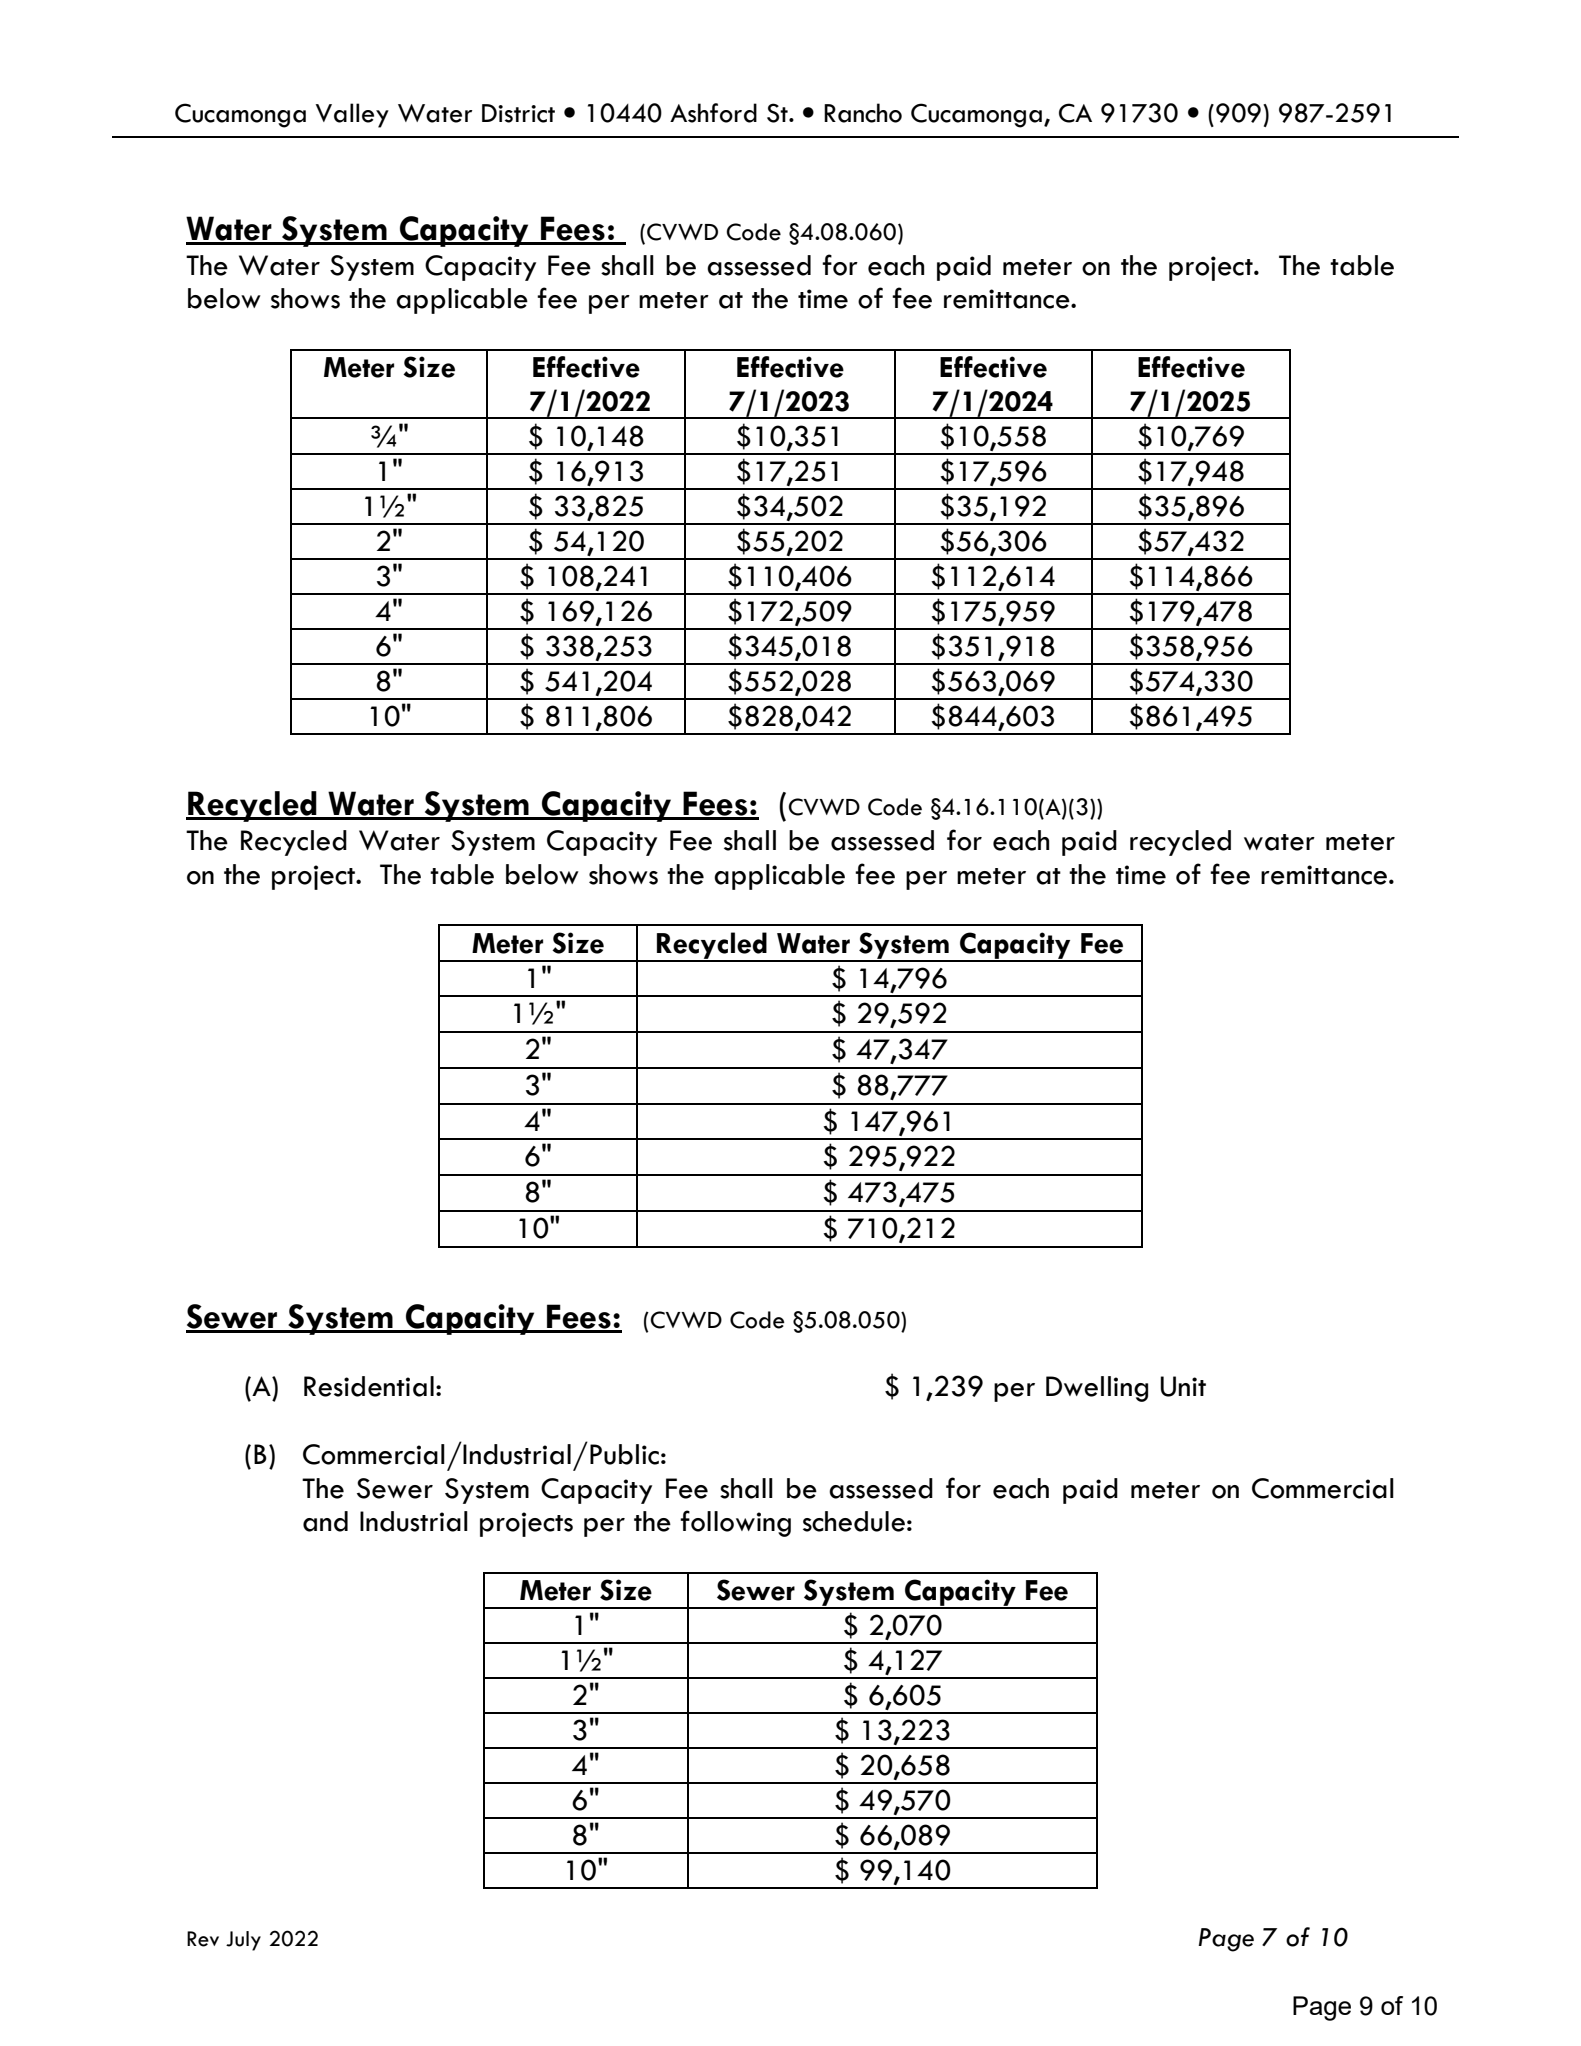 The height and width of the document is (2046, 1581). What do you see at coordinates (243, 1941) in the document?
I see `July` at bounding box center [243, 1941].
